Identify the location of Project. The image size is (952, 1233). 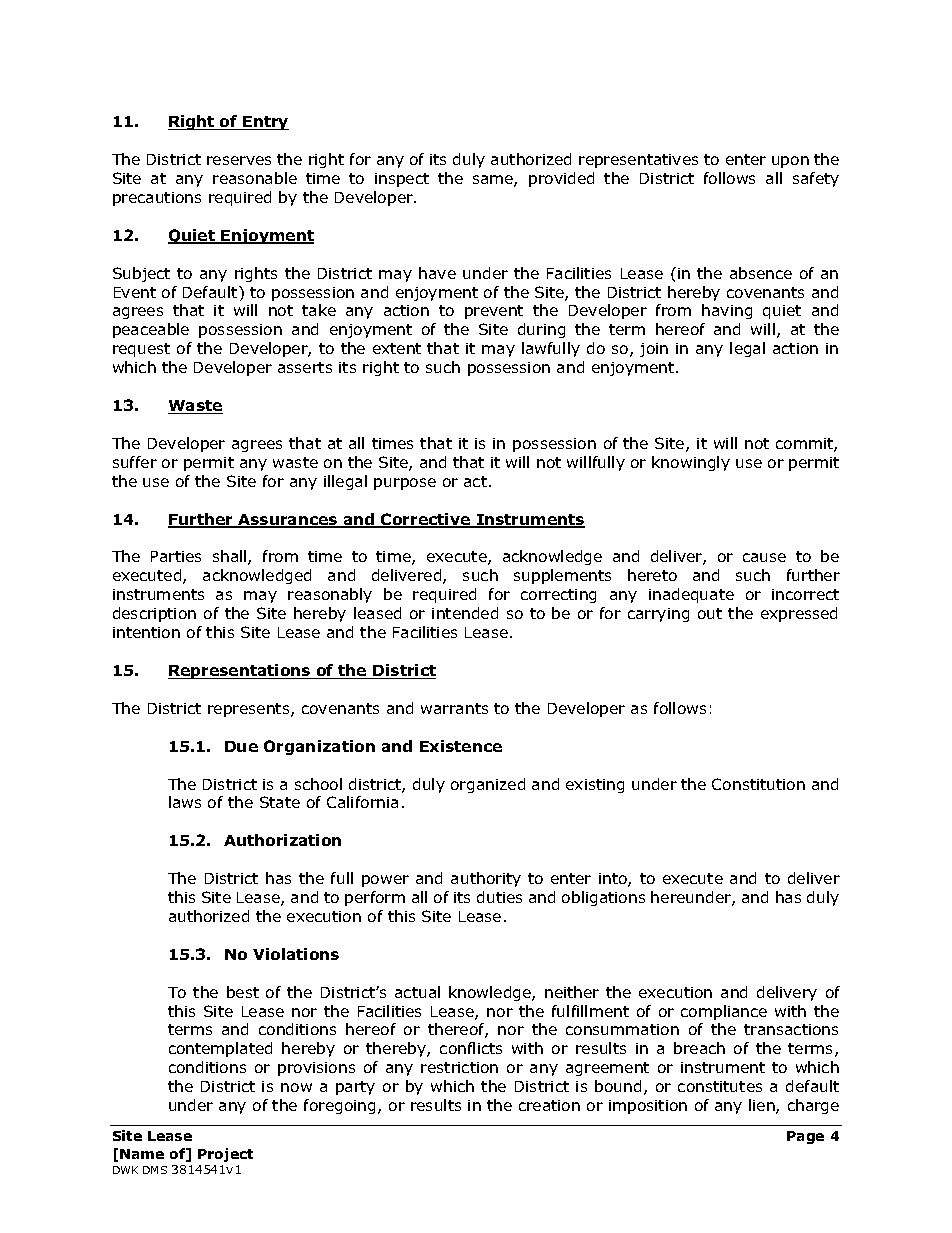
(225, 1155).
